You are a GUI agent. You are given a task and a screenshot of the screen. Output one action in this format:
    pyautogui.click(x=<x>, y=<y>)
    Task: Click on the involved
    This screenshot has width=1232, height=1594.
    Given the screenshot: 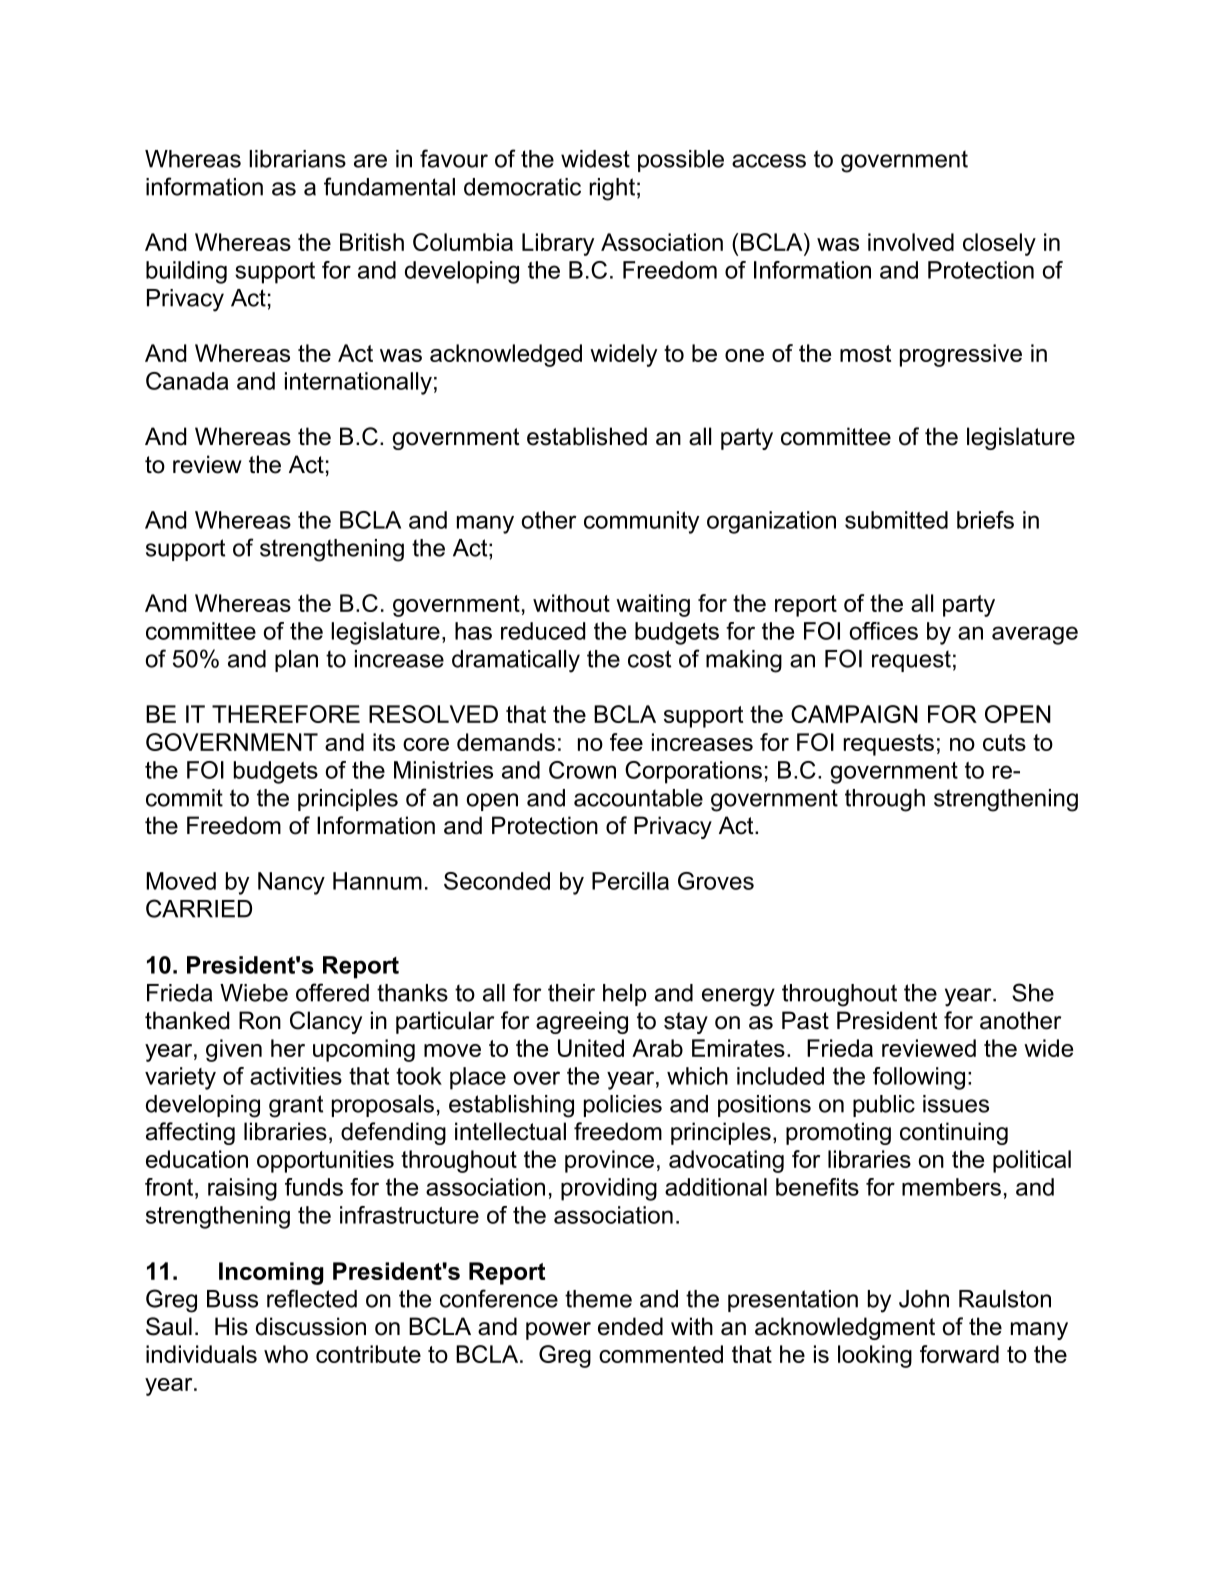 What is the action you would take?
    pyautogui.click(x=911, y=242)
